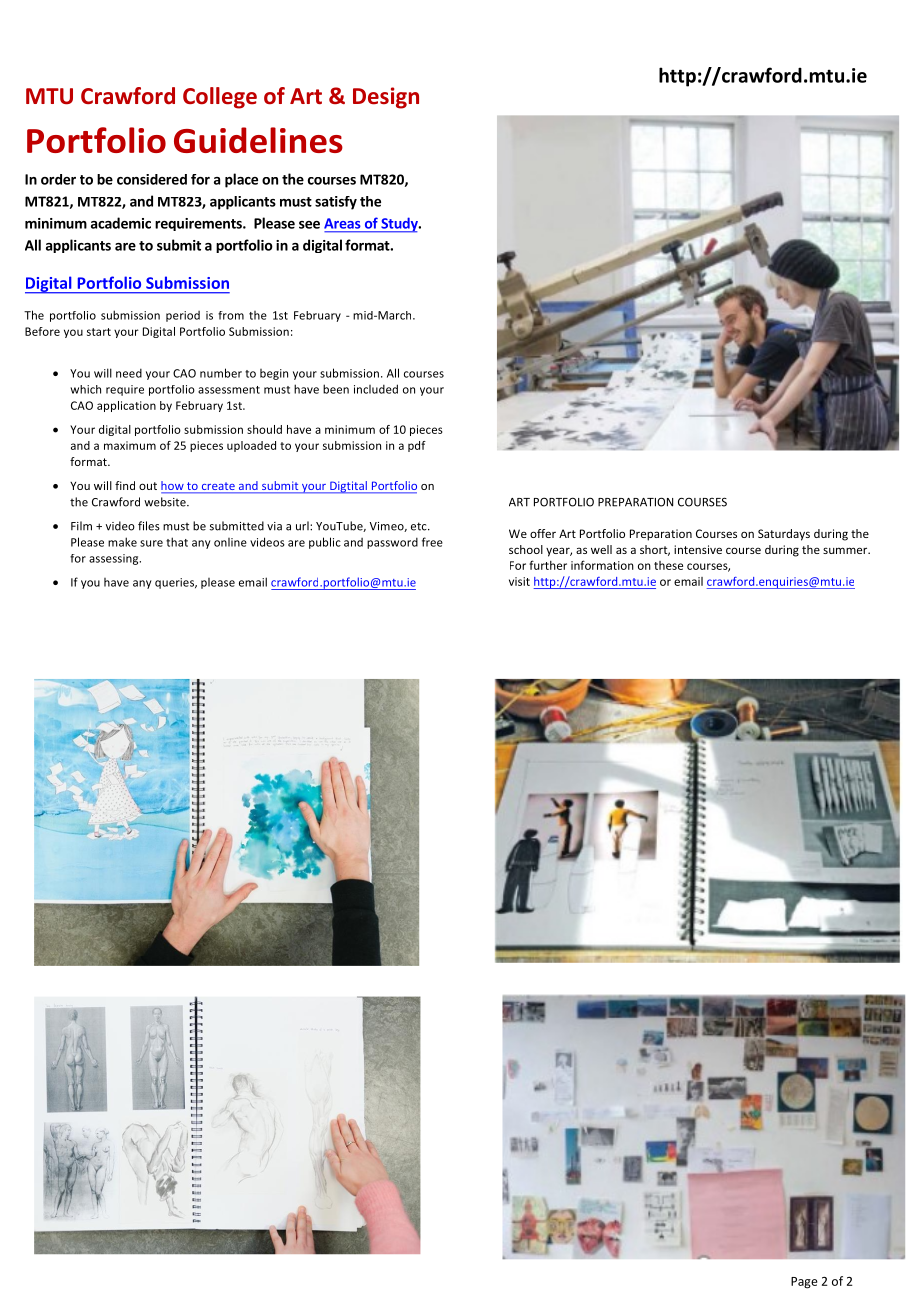  What do you see at coordinates (668, 565) in the document?
I see `these` at bounding box center [668, 565].
